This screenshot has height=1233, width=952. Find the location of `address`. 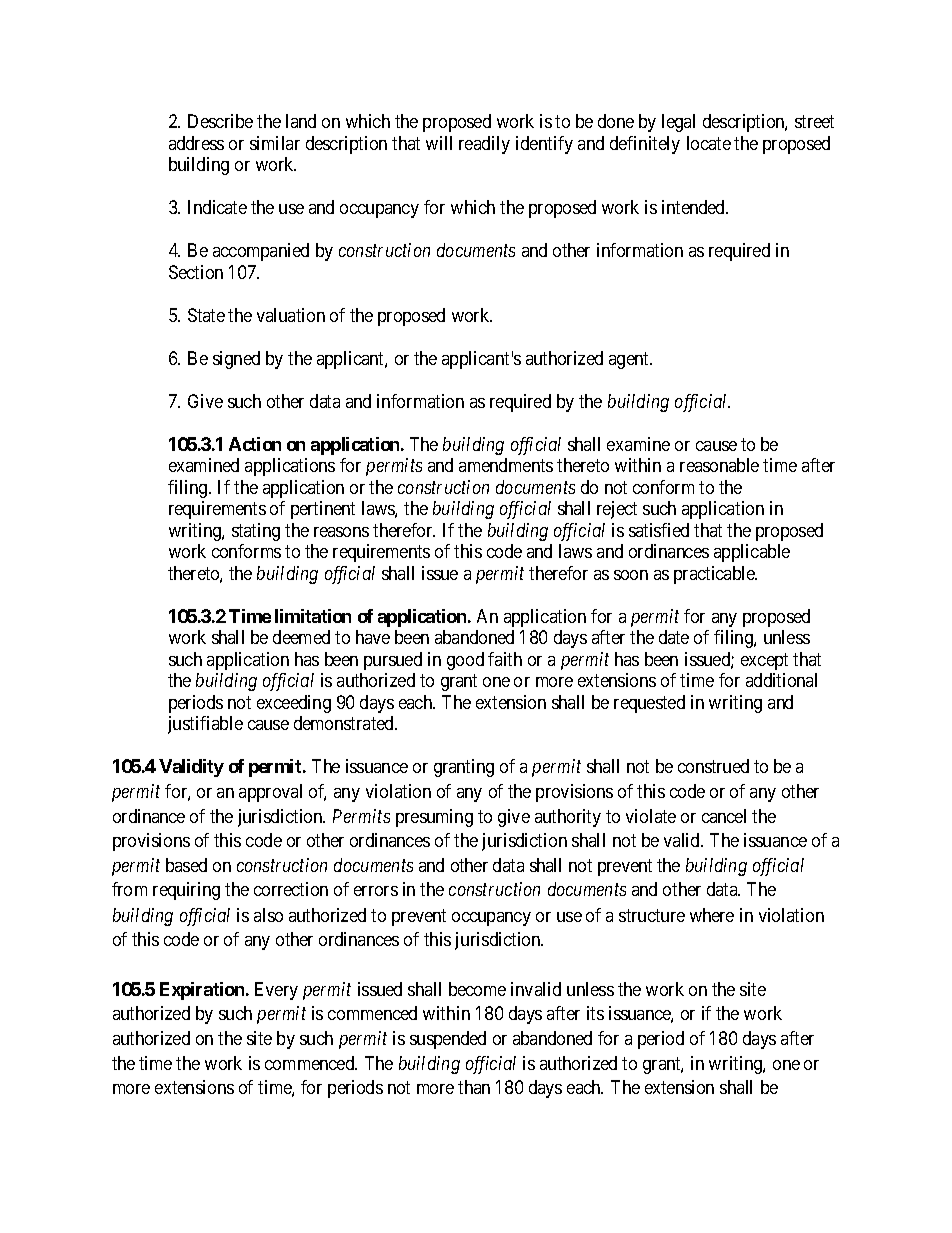

address is located at coordinates (196, 143).
